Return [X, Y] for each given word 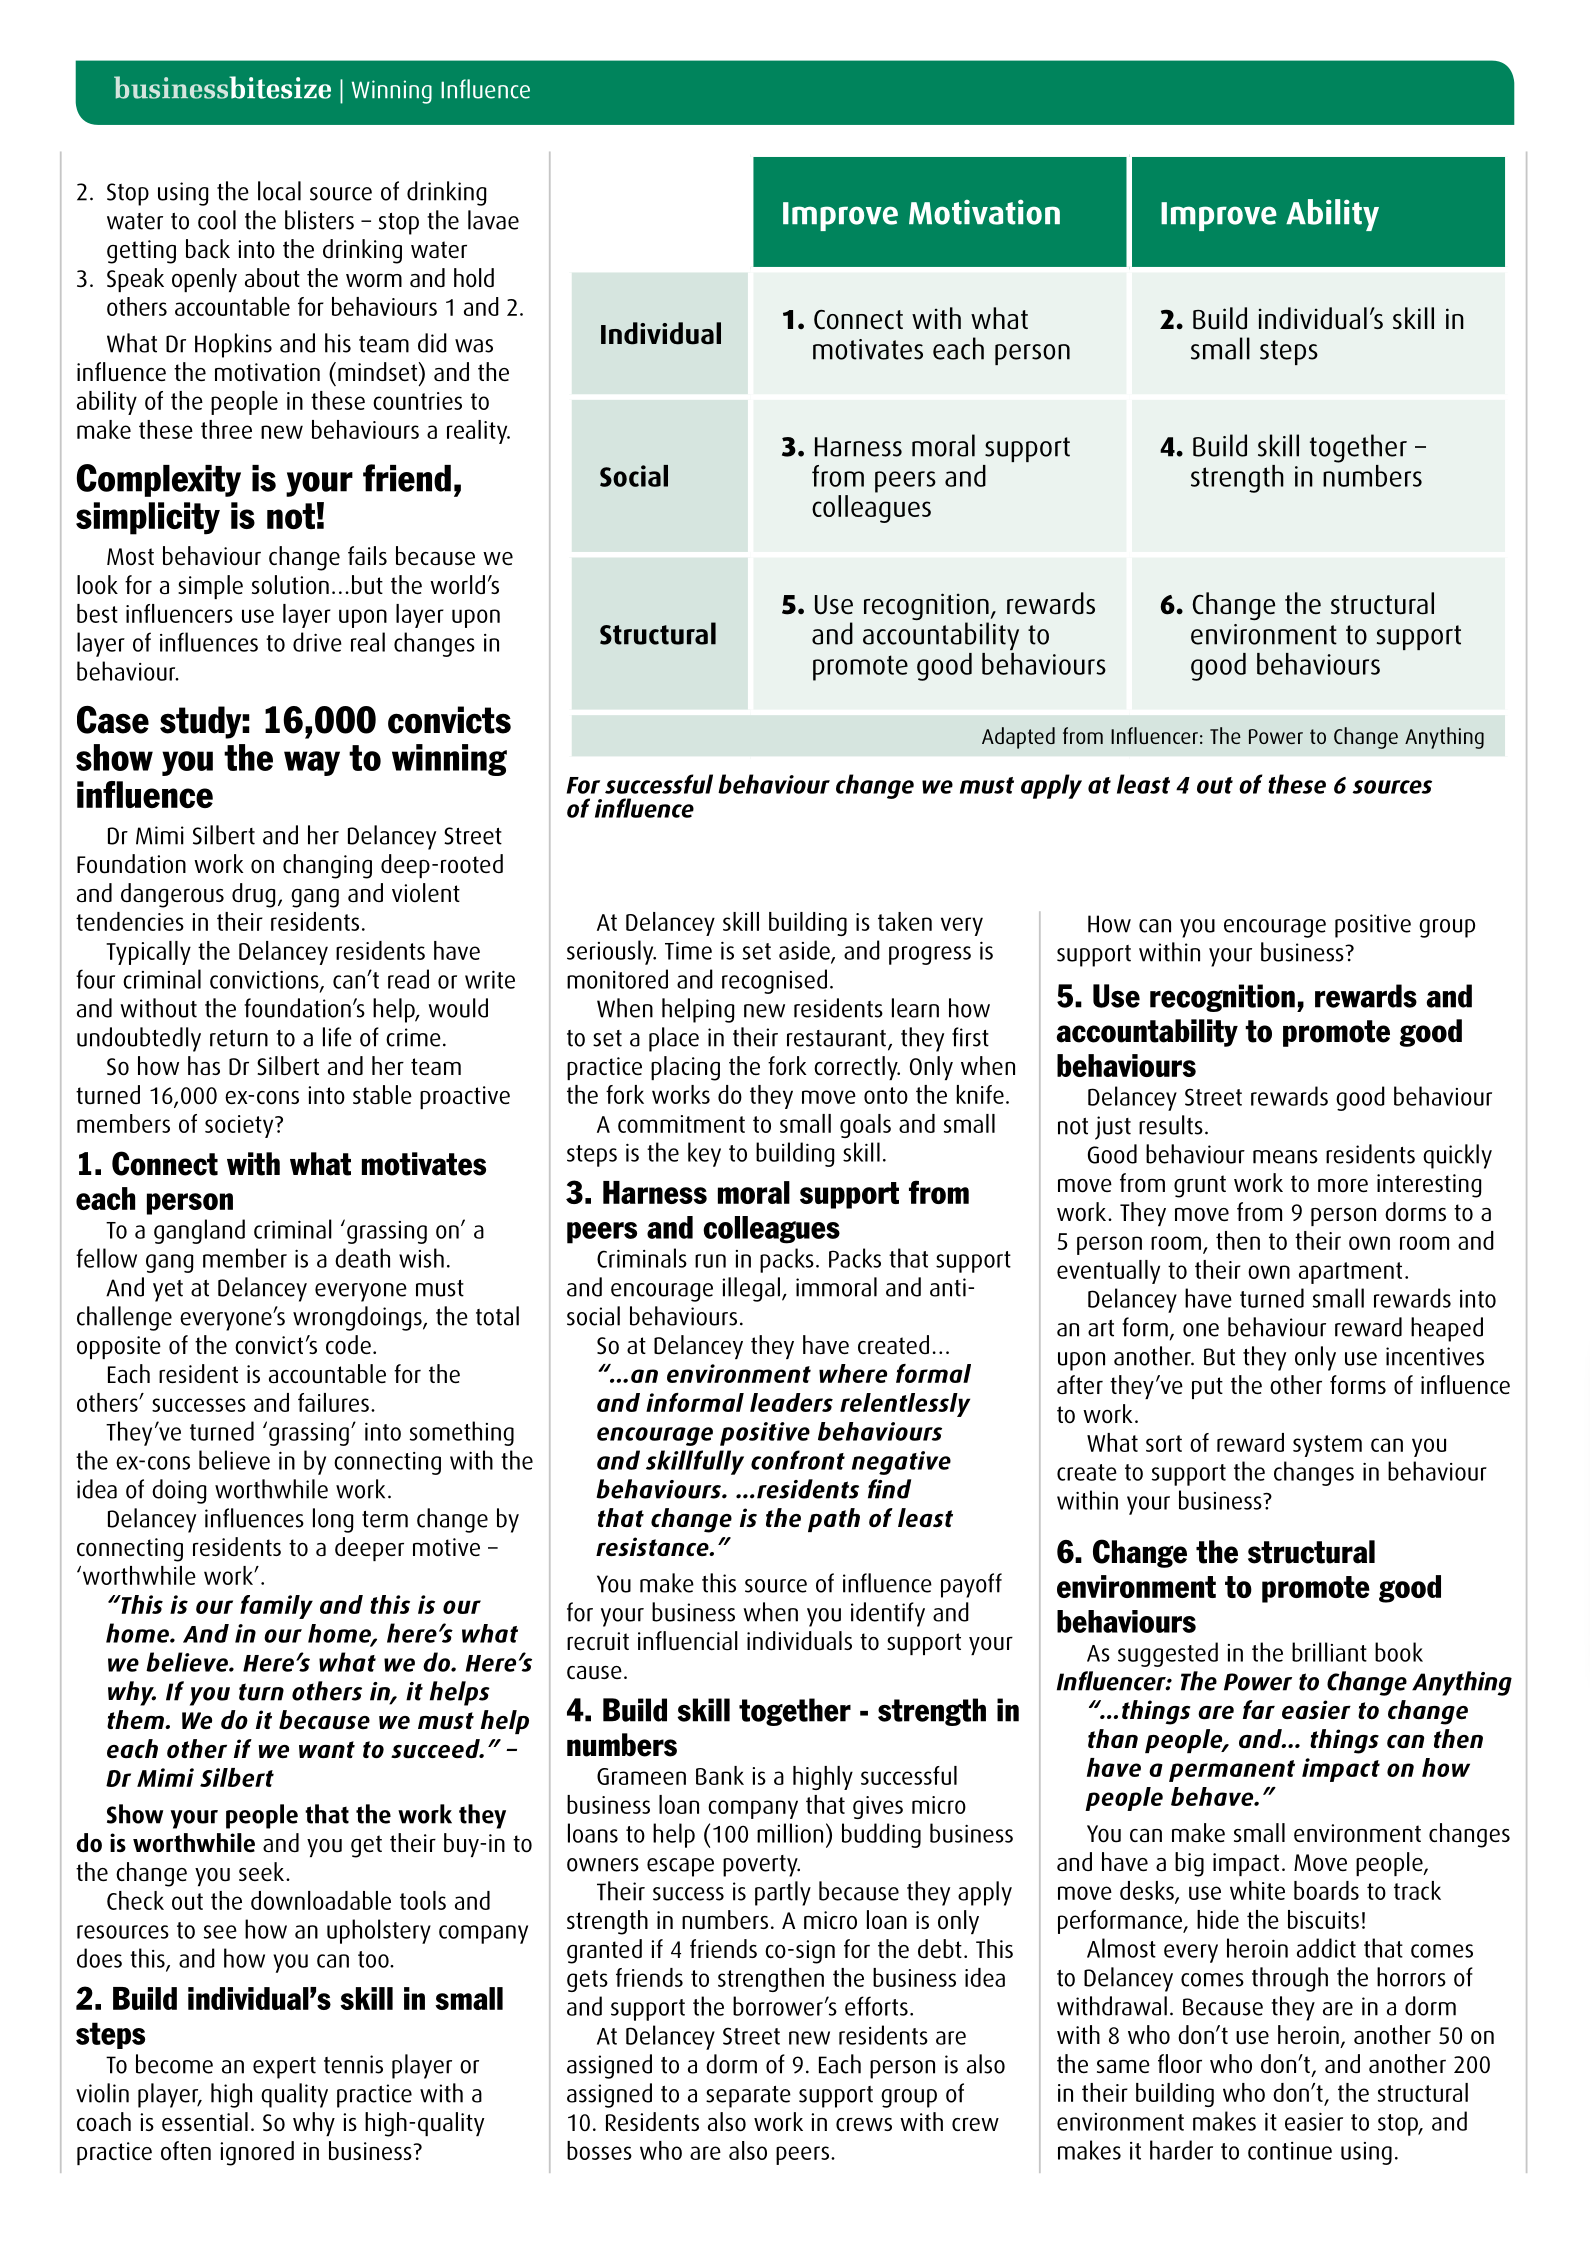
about [272, 278]
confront [798, 1460]
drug [253, 895]
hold [474, 278]
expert [284, 2068]
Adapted [1018, 738]
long [333, 1520]
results [1171, 1125]
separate [748, 2097]
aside [805, 951]
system [1327, 1446]
